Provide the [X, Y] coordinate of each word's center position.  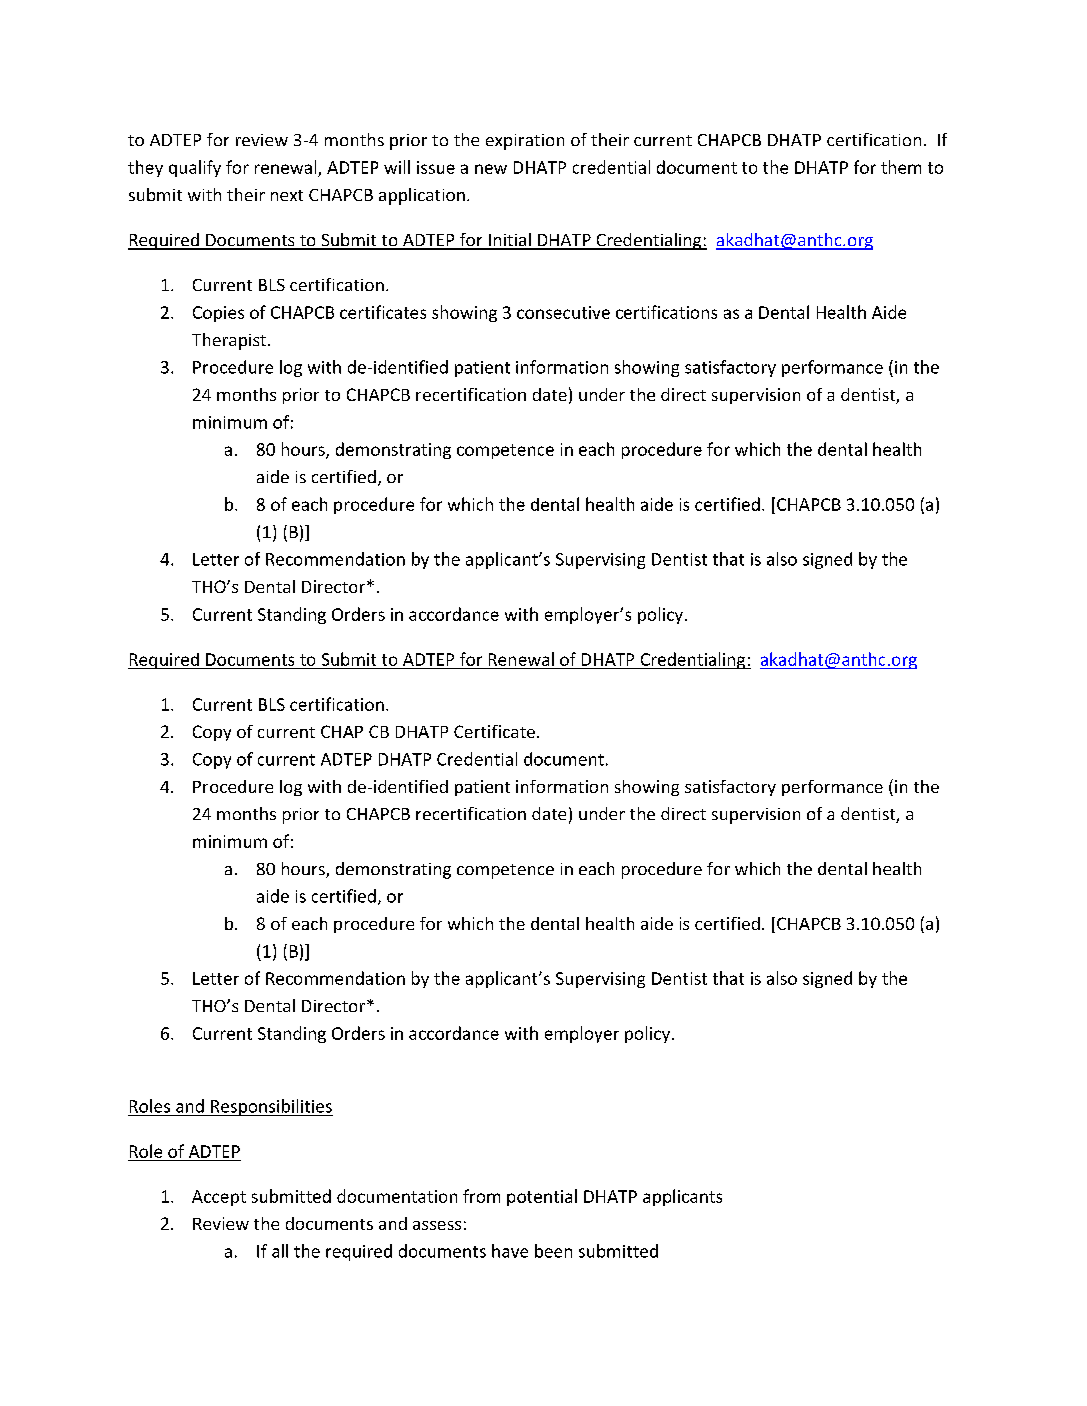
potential [542, 1197]
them [901, 167]
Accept [219, 1198]
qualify [195, 168]
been [553, 1251]
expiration [525, 142]
